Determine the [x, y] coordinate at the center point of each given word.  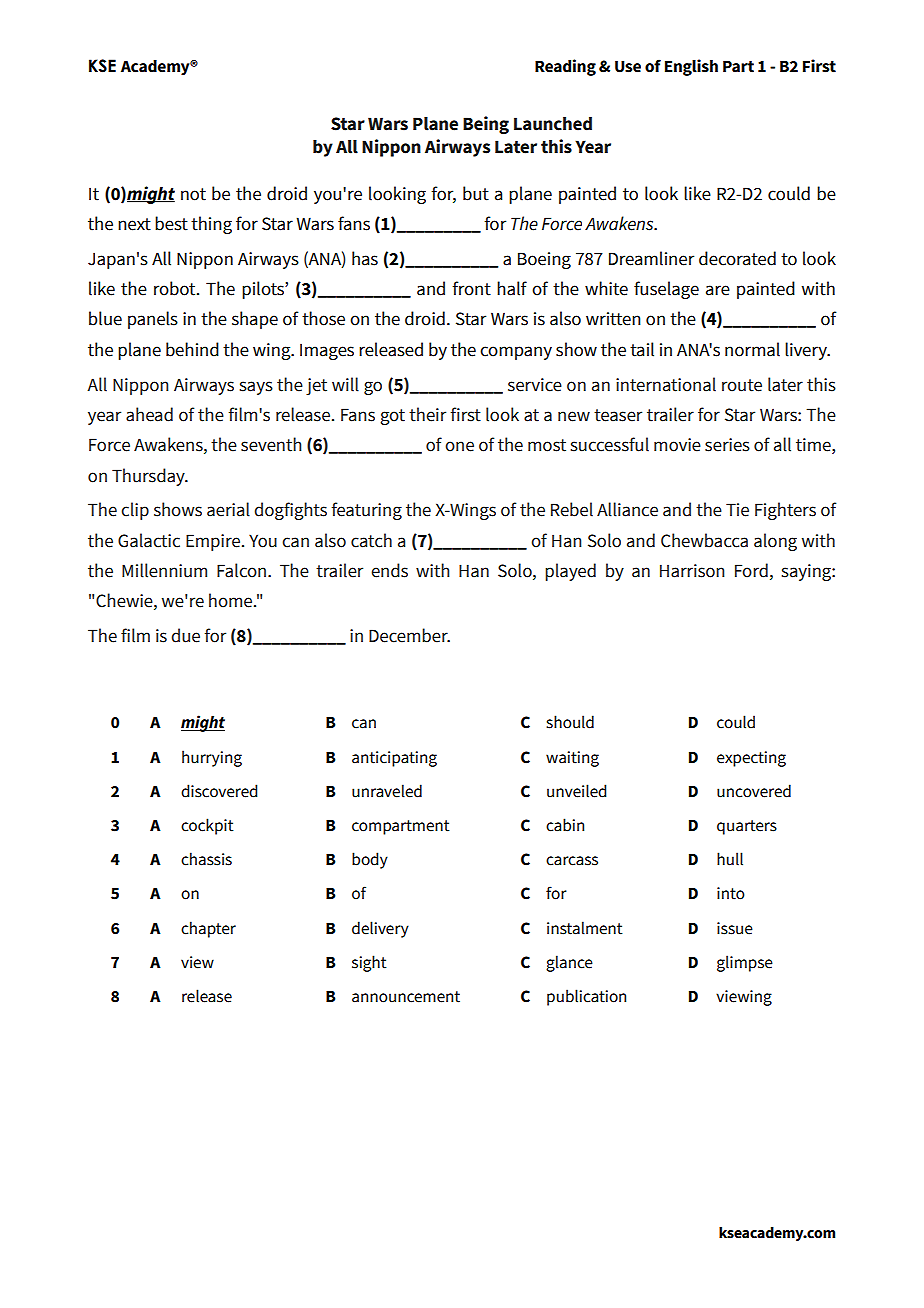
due [185, 635]
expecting [751, 759]
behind [192, 349]
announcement [406, 997]
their [427, 414]
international [666, 384]
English [691, 67]
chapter [208, 929]
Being [486, 125]
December [409, 635]
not [193, 194]
